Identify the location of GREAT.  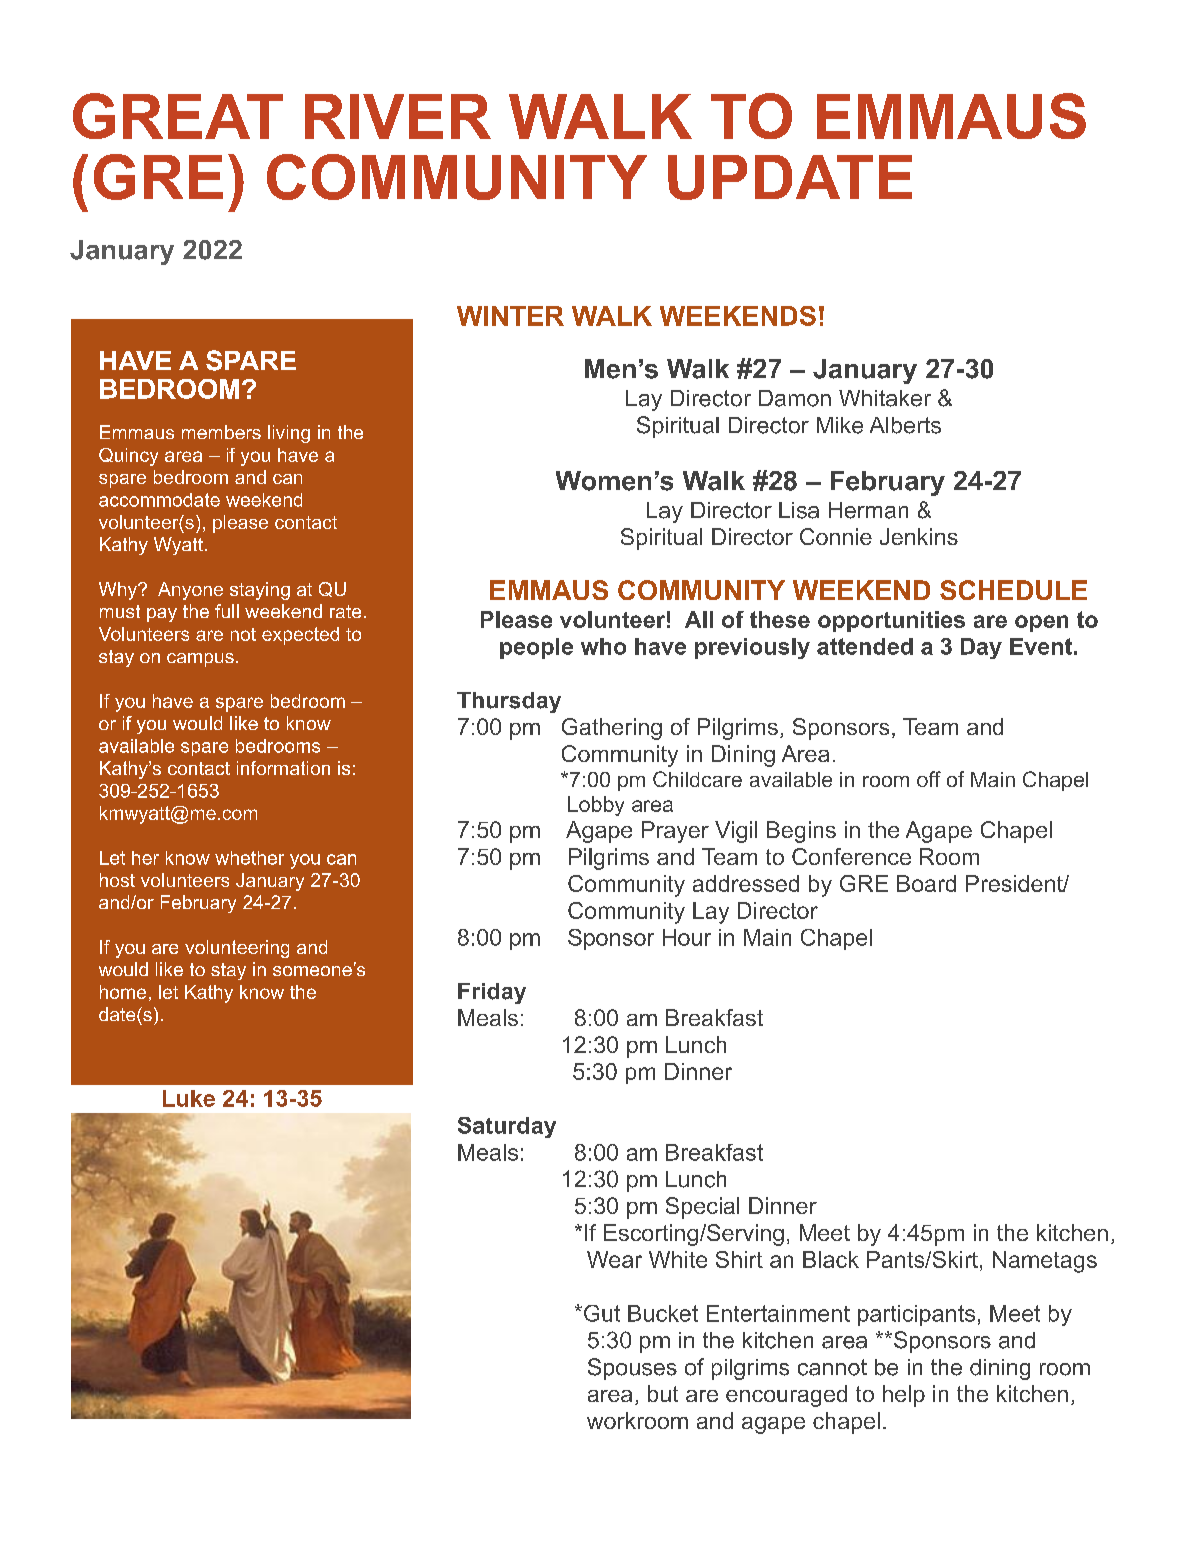
(178, 116).
